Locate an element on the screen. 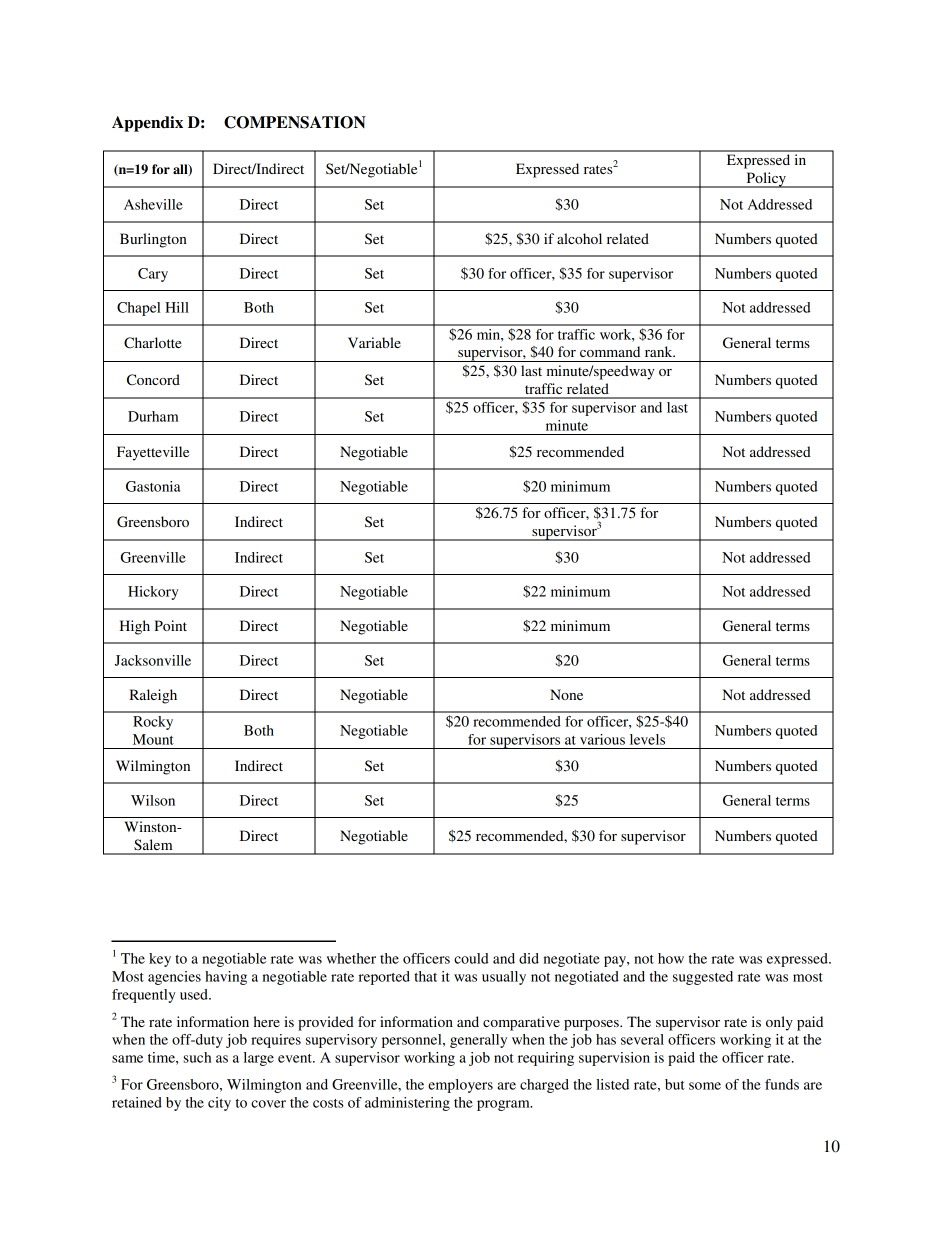 The width and height of the screenshot is (952, 1233). such is located at coordinates (197, 1057).
